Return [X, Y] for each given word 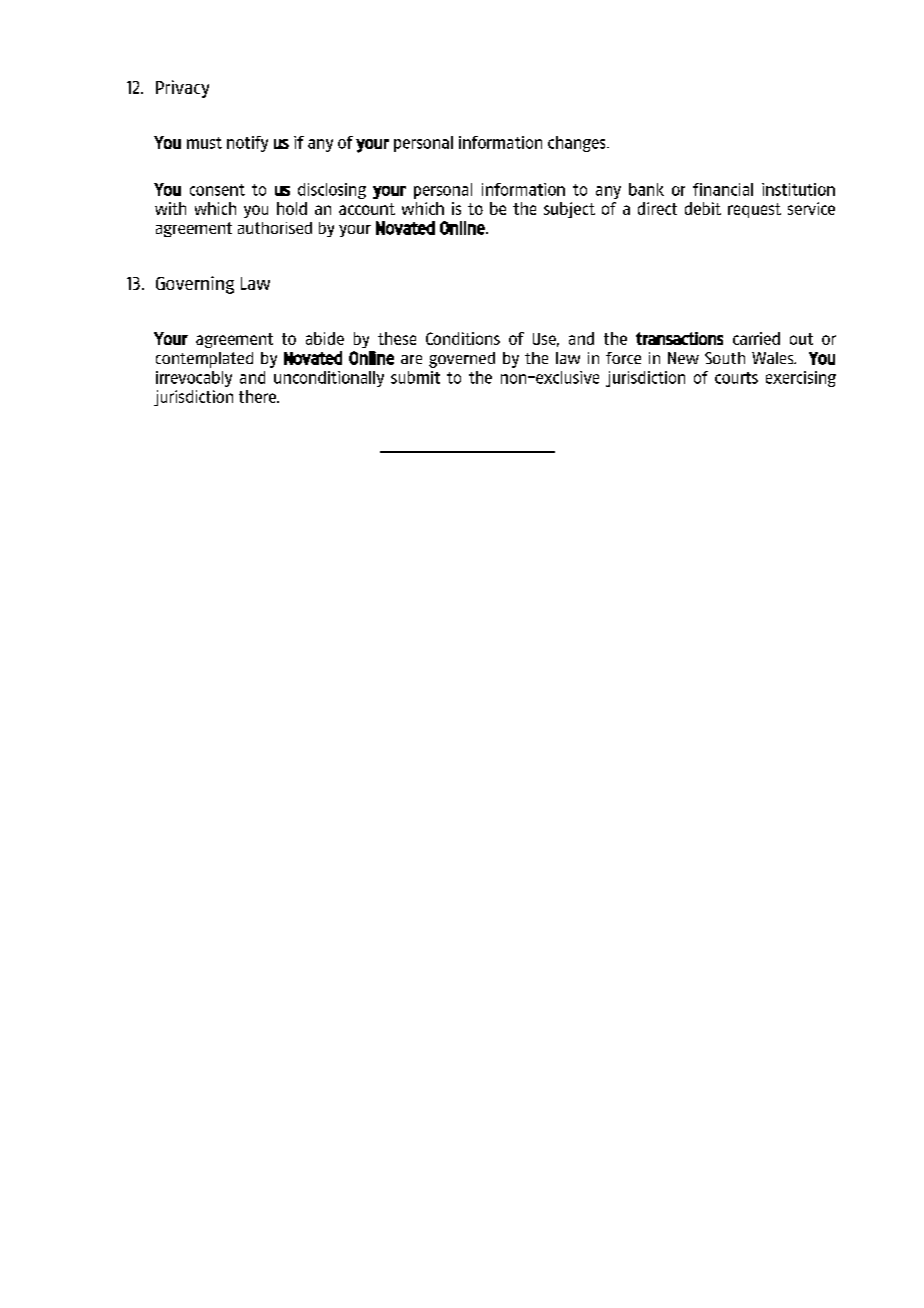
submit [415, 377]
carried [756, 338]
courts [736, 378]
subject [569, 210]
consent [217, 190]
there [258, 396]
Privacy [182, 89]
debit [703, 208]
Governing [195, 285]
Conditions [463, 338]
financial [723, 189]
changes [578, 144]
